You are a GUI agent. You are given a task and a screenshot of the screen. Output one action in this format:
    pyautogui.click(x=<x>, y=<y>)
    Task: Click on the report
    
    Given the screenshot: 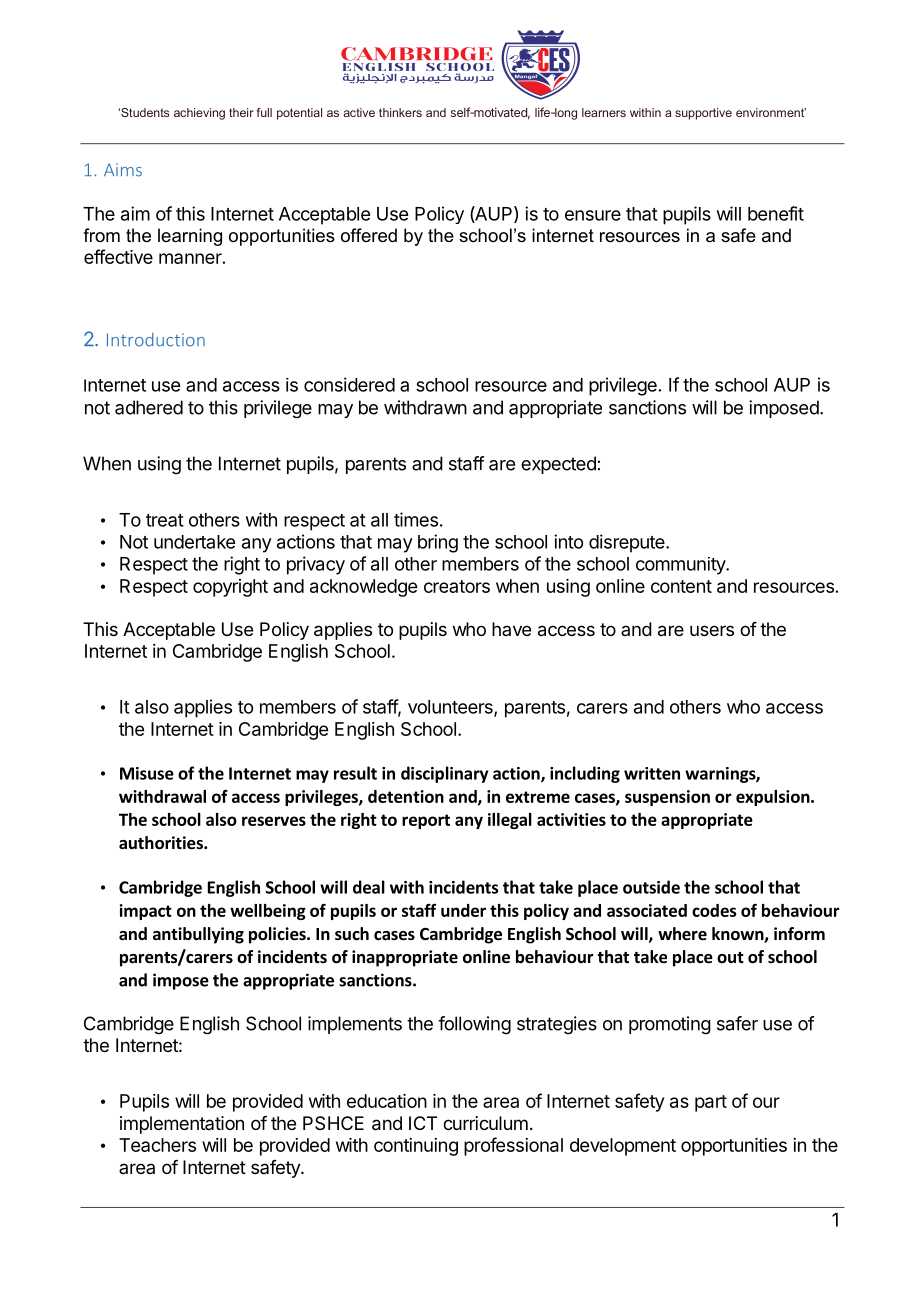 What is the action you would take?
    pyautogui.click(x=426, y=821)
